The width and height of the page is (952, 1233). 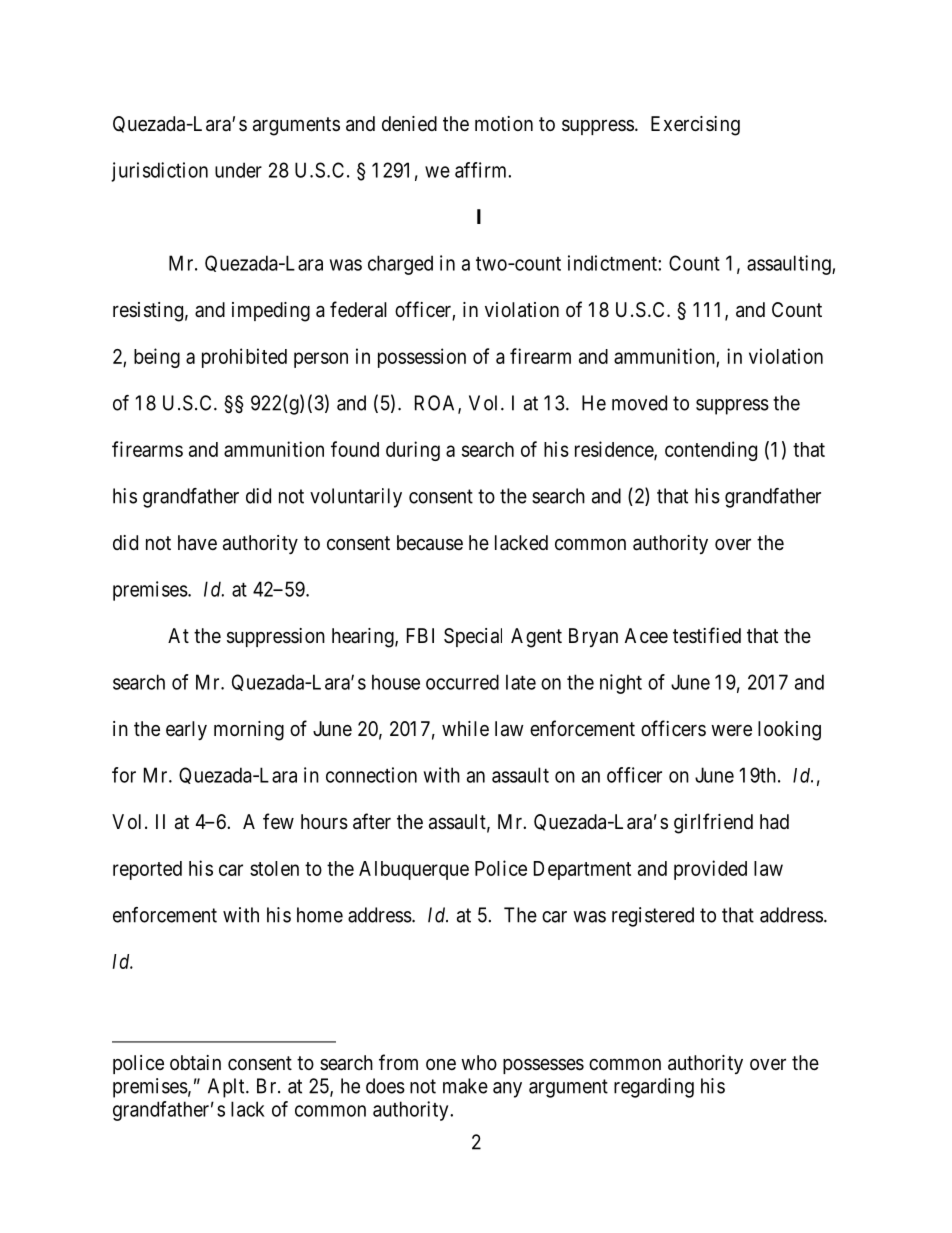 What do you see at coordinates (249, 731) in the page?
I see `morning` at bounding box center [249, 731].
